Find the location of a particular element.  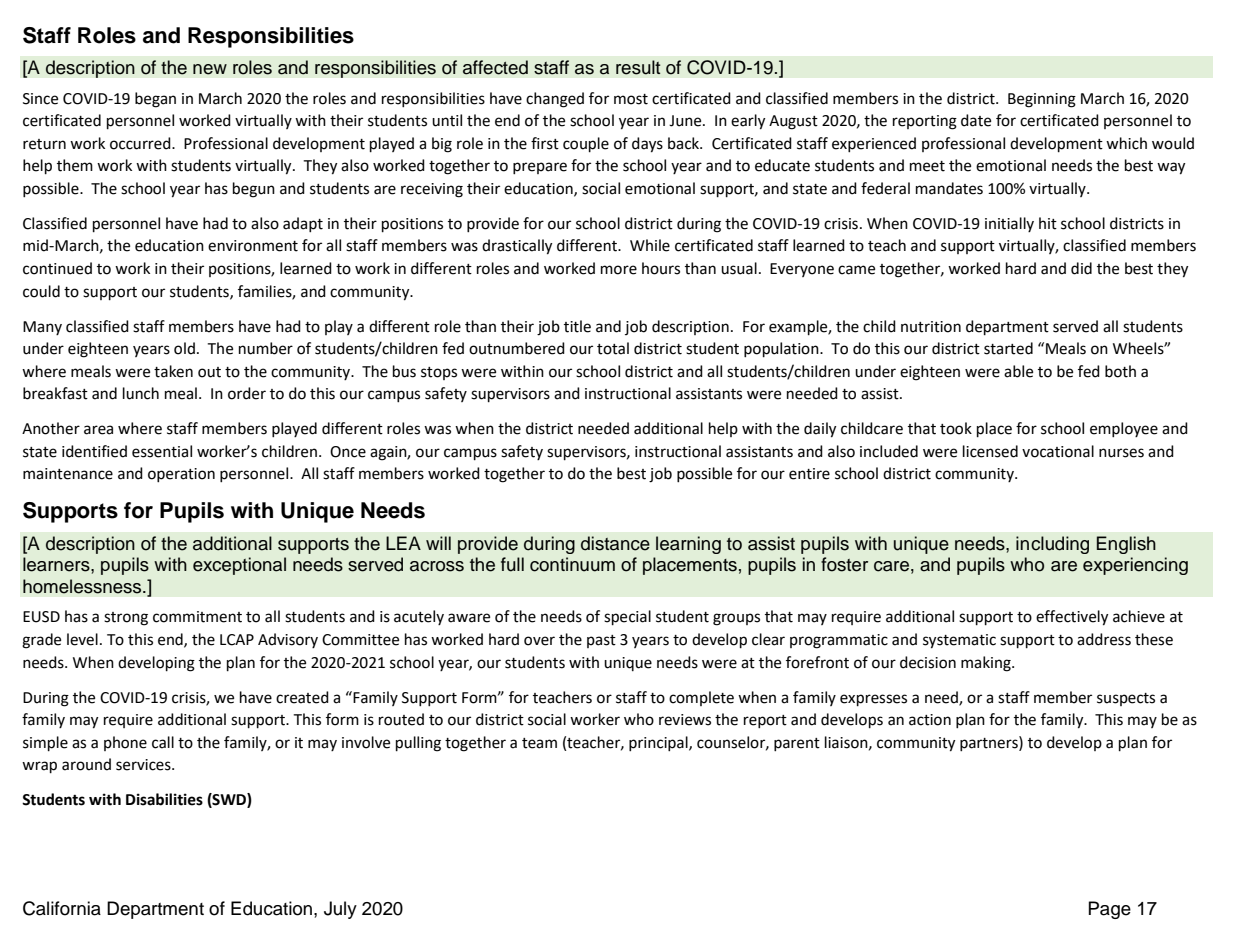

operation is located at coordinates (181, 475).
